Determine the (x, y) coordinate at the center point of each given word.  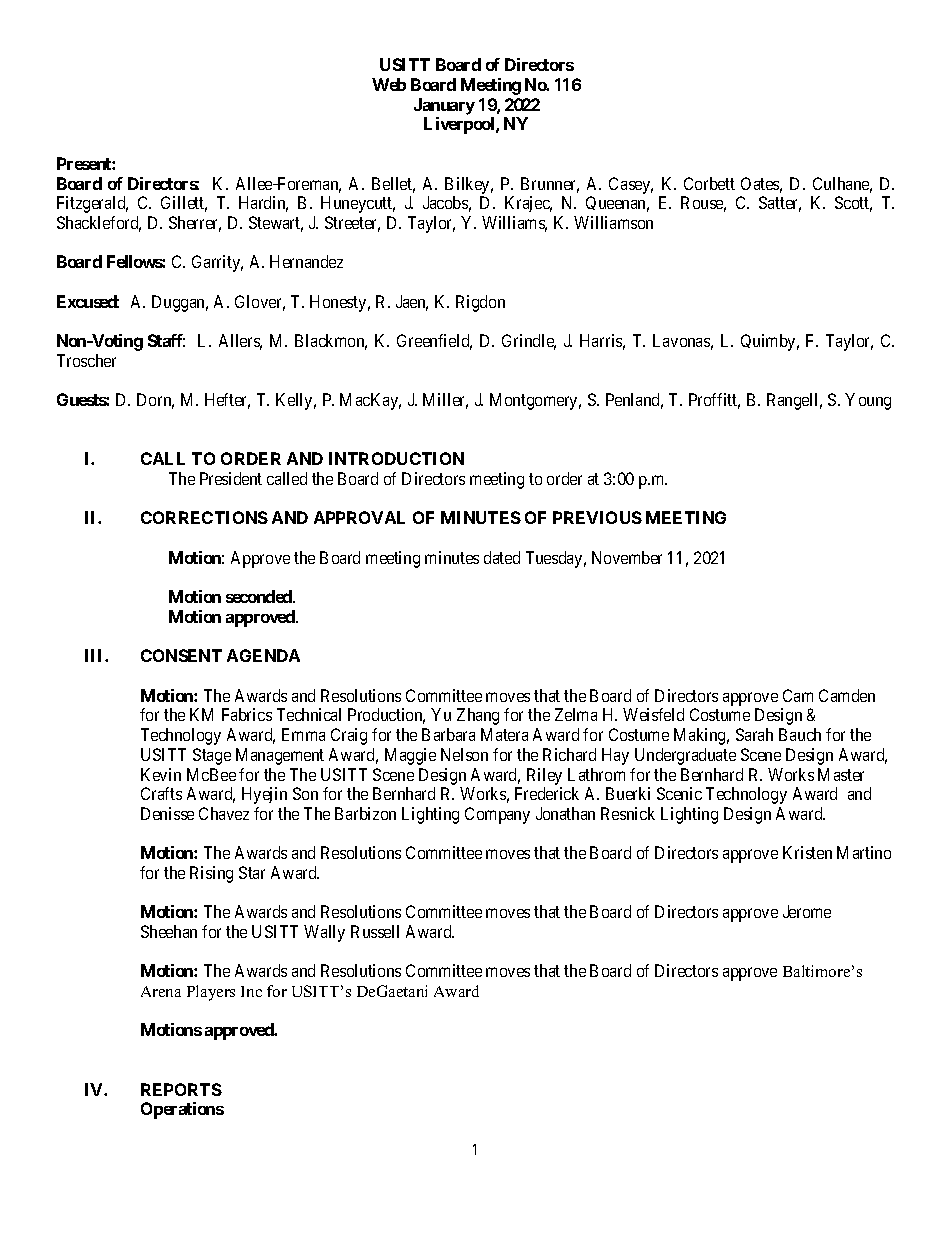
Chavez (224, 813)
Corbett (709, 183)
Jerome (807, 911)
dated (502, 557)
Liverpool (460, 125)
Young (868, 401)
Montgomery (535, 401)
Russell (375, 931)
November (627, 557)
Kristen (807, 852)
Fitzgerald (92, 204)
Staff (166, 340)
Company (497, 815)
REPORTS (181, 1089)
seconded (260, 596)
